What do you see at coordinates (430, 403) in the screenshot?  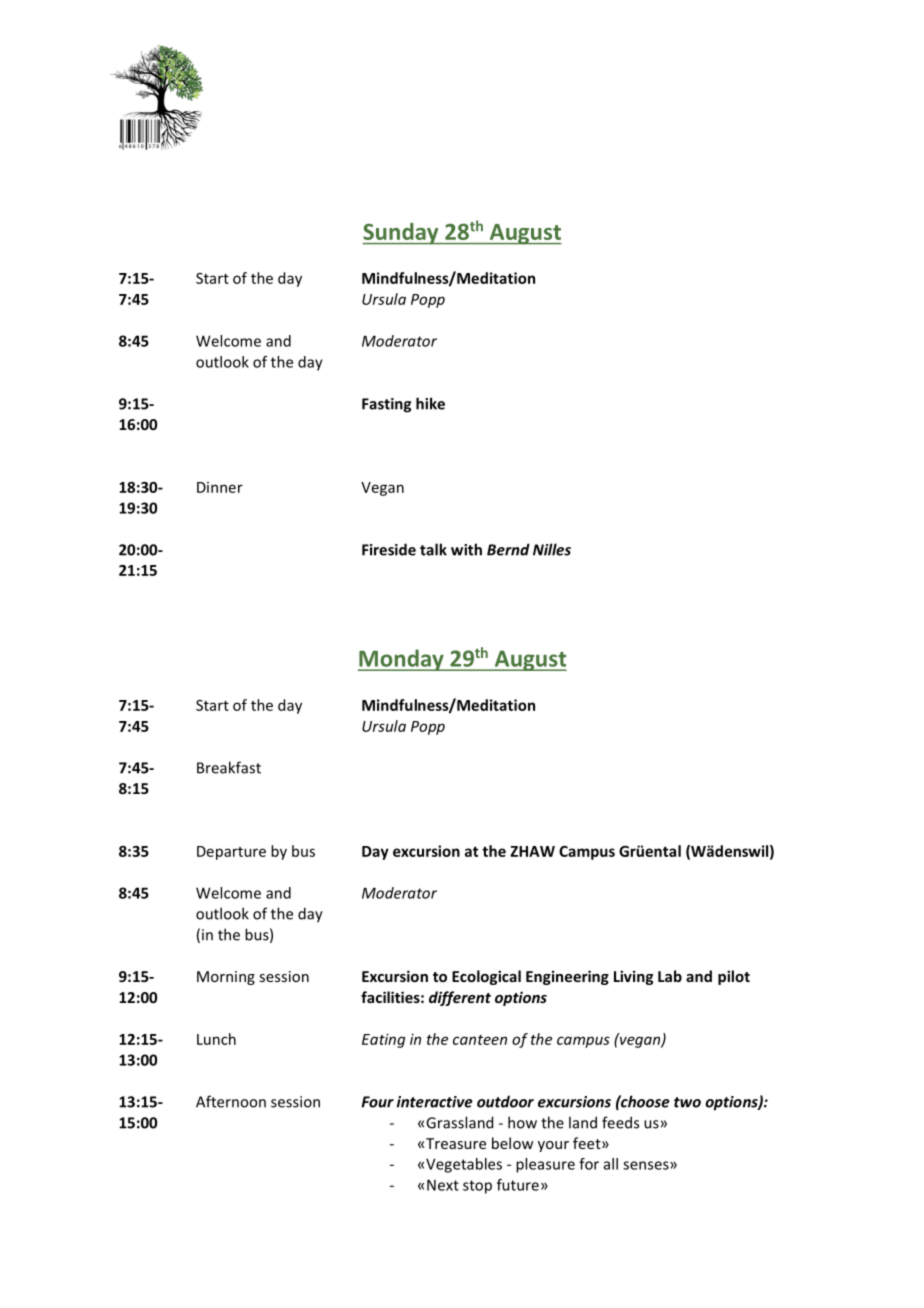 I see `hike` at bounding box center [430, 403].
